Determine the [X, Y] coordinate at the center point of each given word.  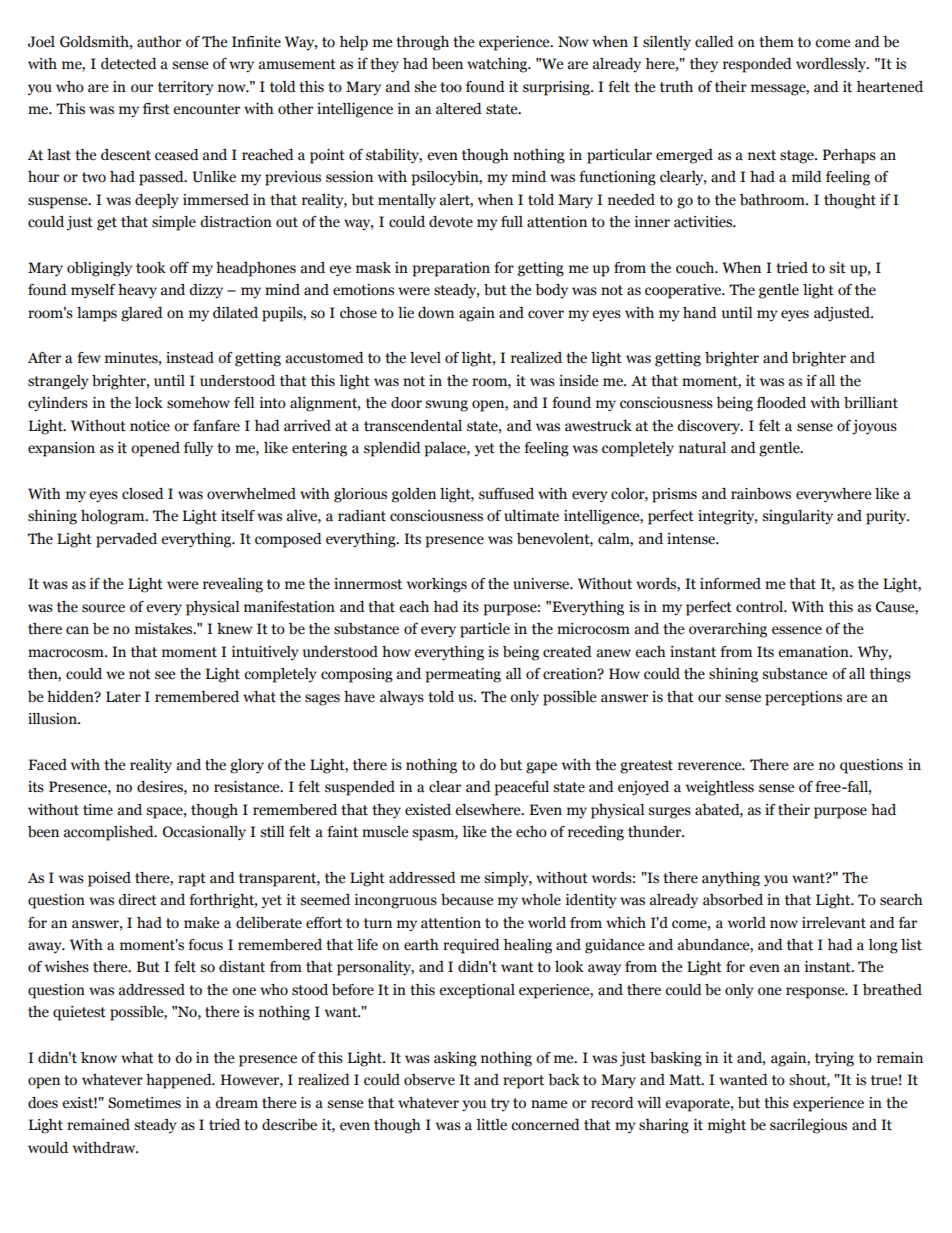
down [436, 313]
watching [498, 65]
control [761, 607]
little [491, 1125]
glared [142, 314]
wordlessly [832, 65]
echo [531, 832]
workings [437, 585]
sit [837, 268]
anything [731, 879]
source [103, 608]
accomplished [110, 833]
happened [180, 1081]
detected [129, 64]
